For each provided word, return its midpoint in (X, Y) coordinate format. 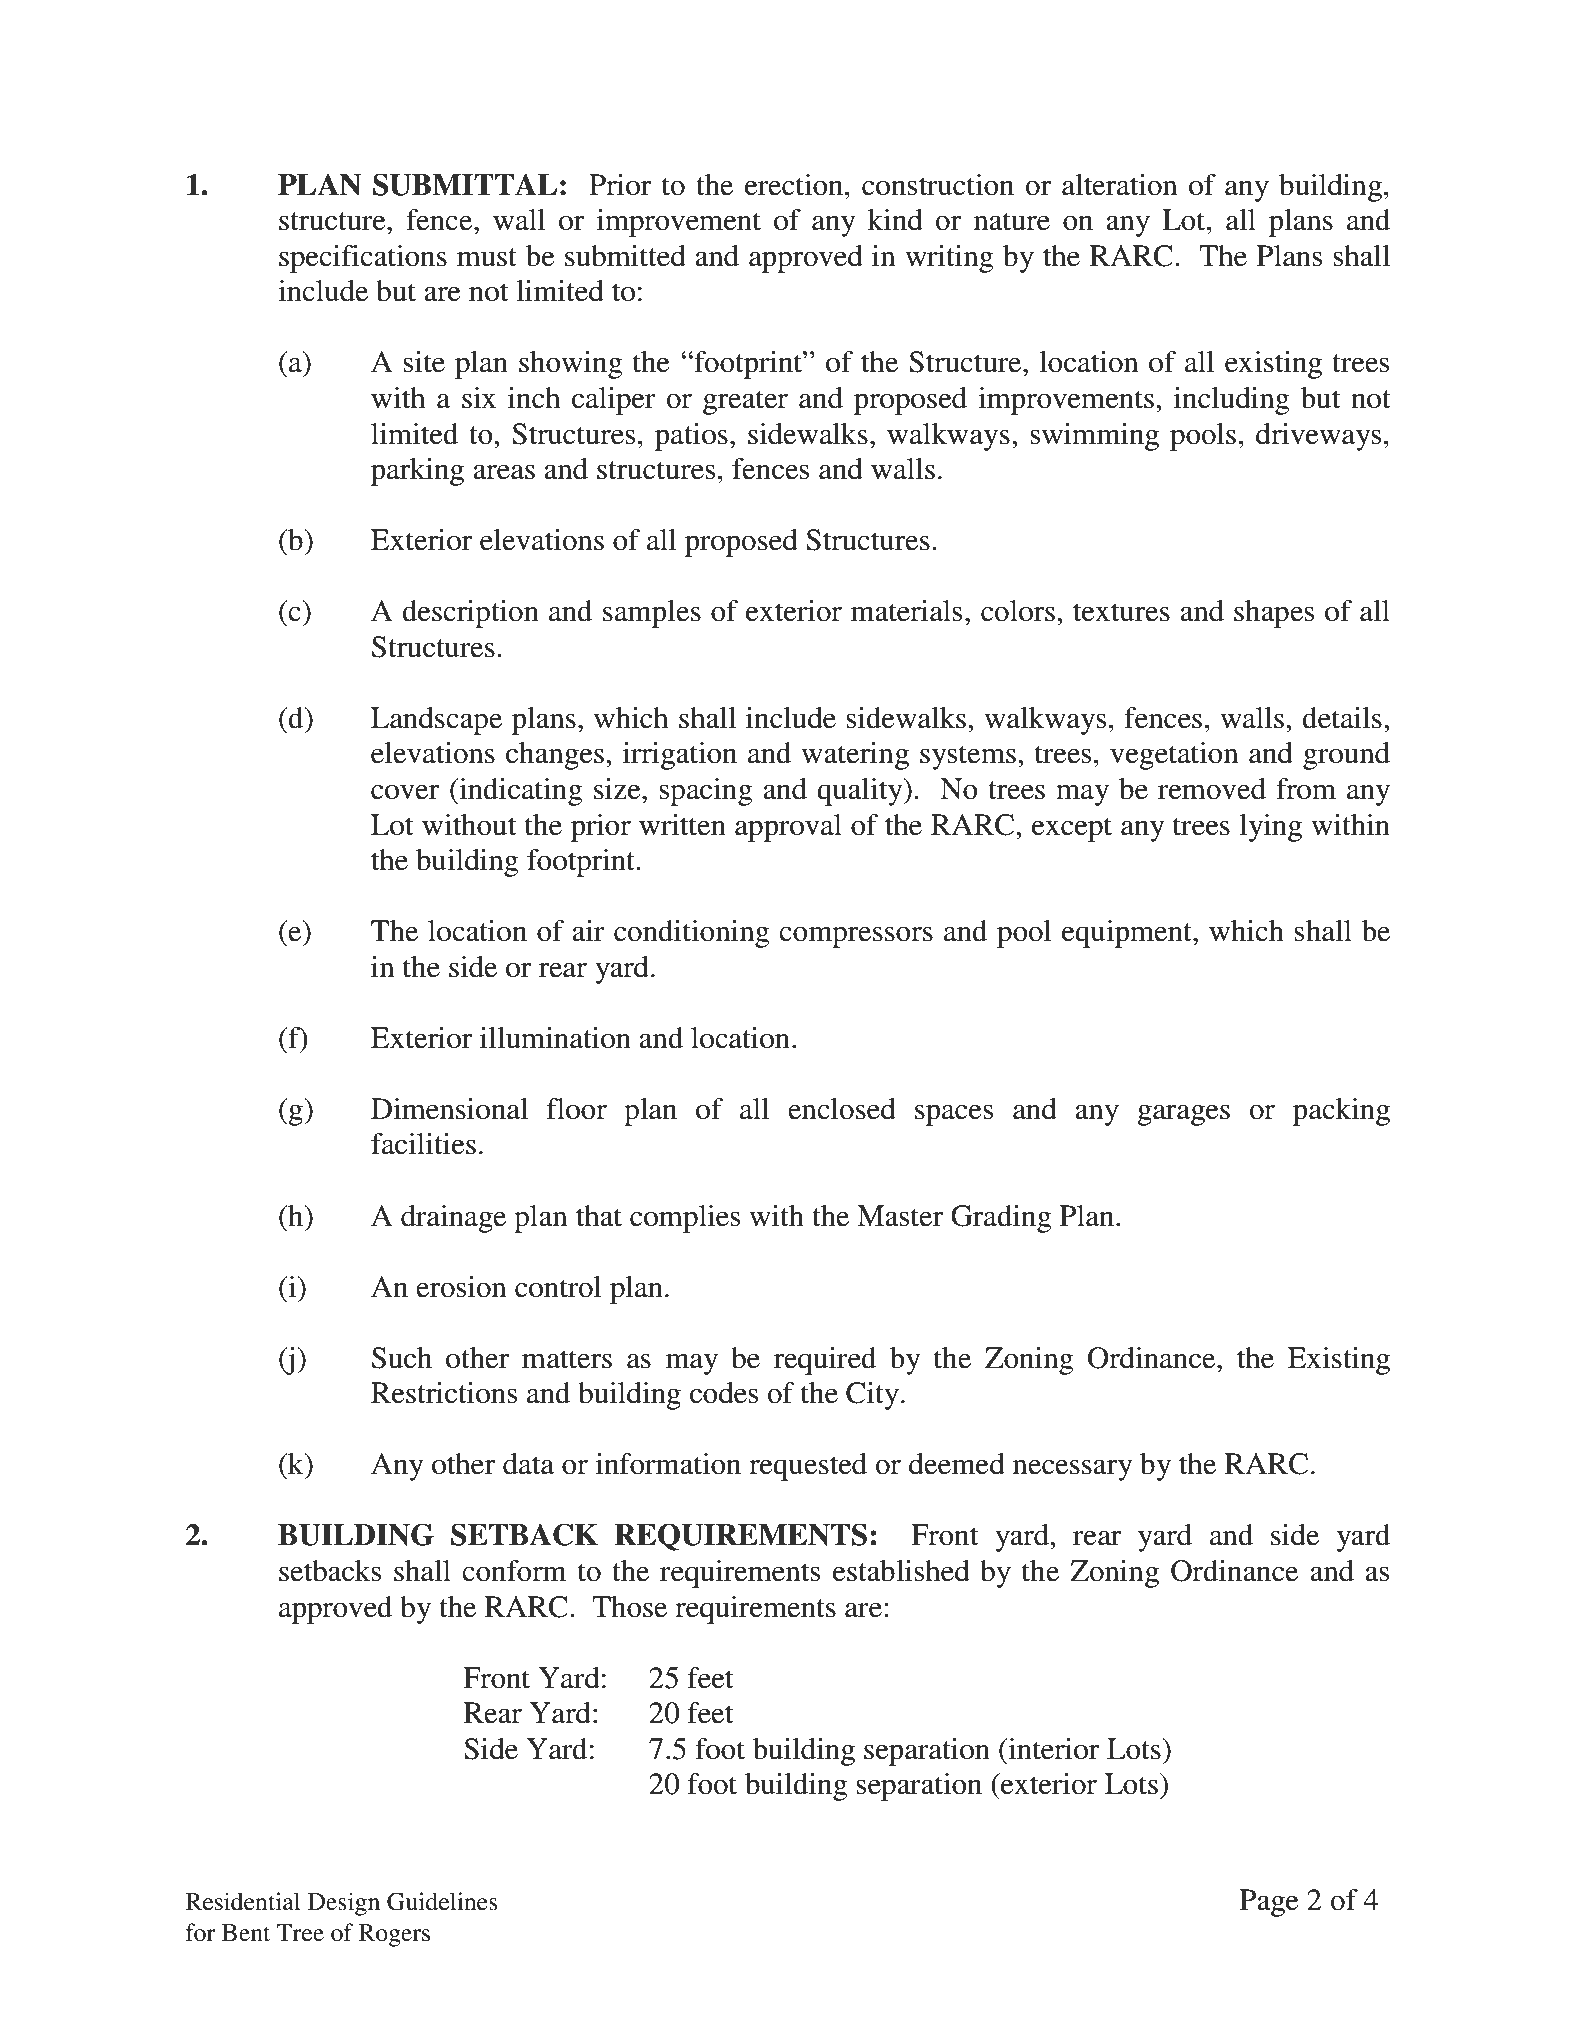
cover (405, 792)
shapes (1274, 614)
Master (900, 1216)
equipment (1128, 934)
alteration (1119, 185)
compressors (856, 937)
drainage (453, 1219)
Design (344, 1904)
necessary (1073, 1470)
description (470, 614)
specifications (363, 259)
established (901, 1571)
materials (906, 611)
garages (1183, 1115)
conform (514, 1571)
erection (795, 185)
